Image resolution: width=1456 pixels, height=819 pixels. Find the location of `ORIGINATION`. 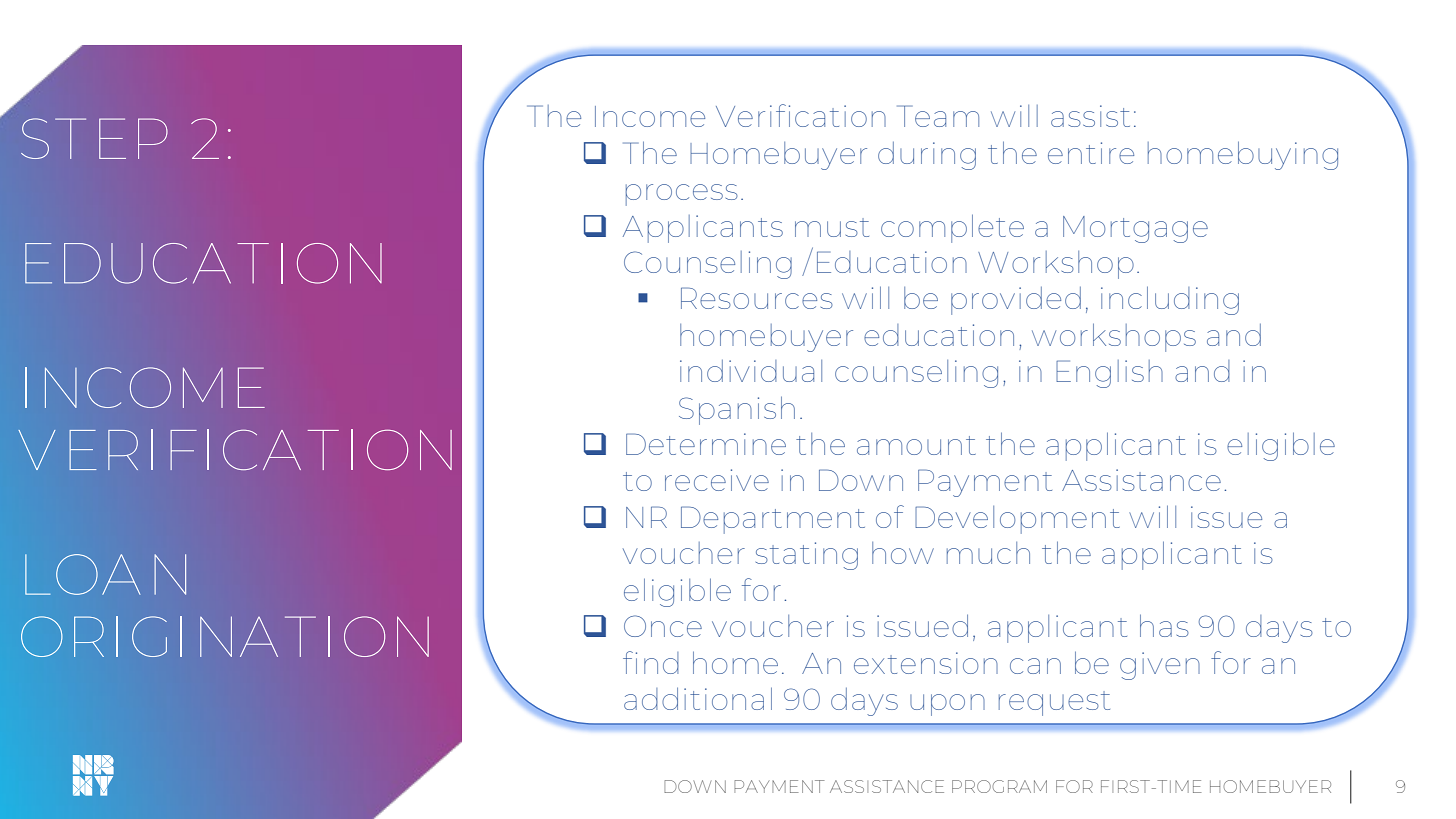

ORIGINATION is located at coordinates (225, 636).
